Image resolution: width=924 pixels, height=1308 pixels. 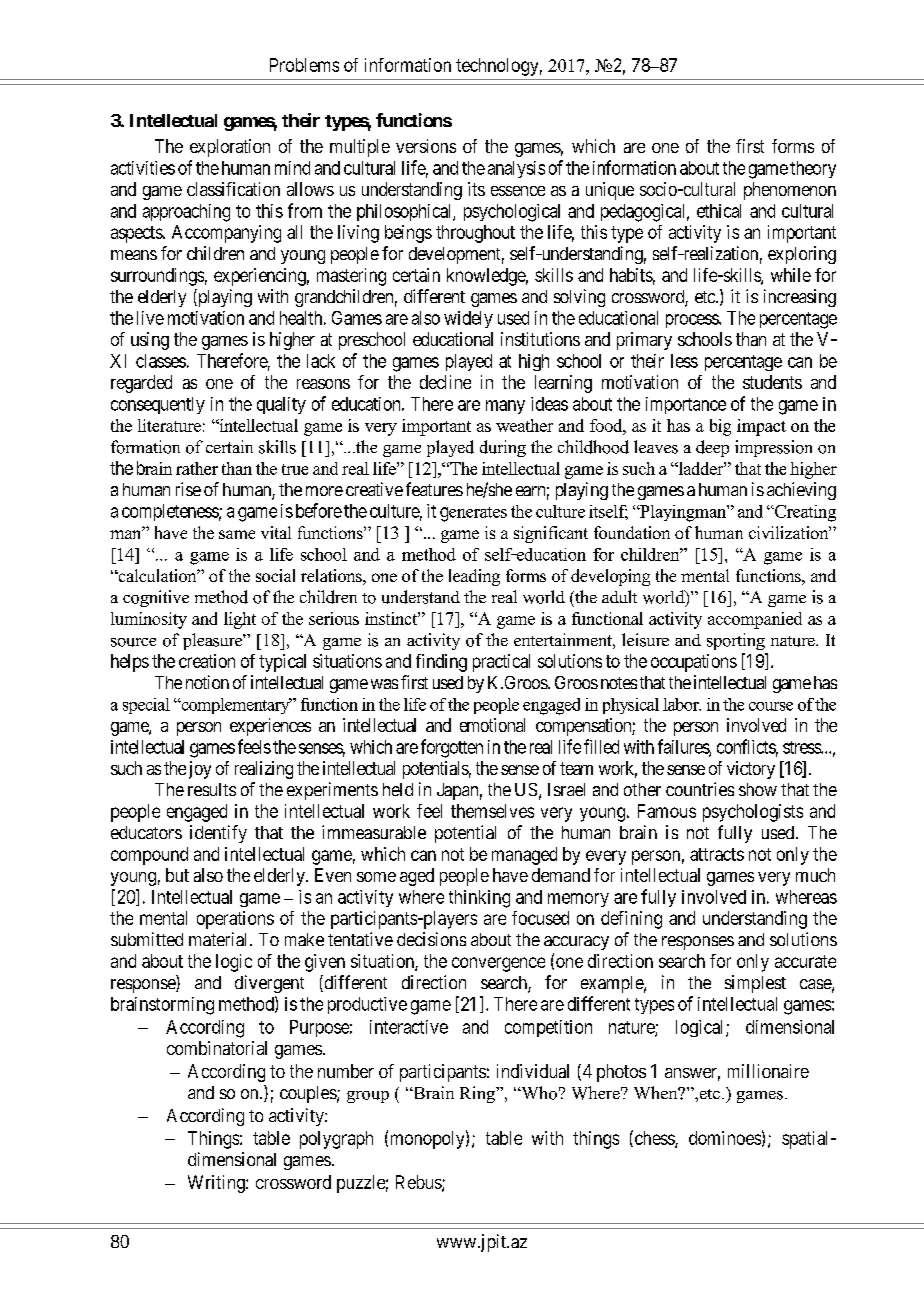 What do you see at coordinates (813, 169) in the screenshot?
I see `theory` at bounding box center [813, 169].
